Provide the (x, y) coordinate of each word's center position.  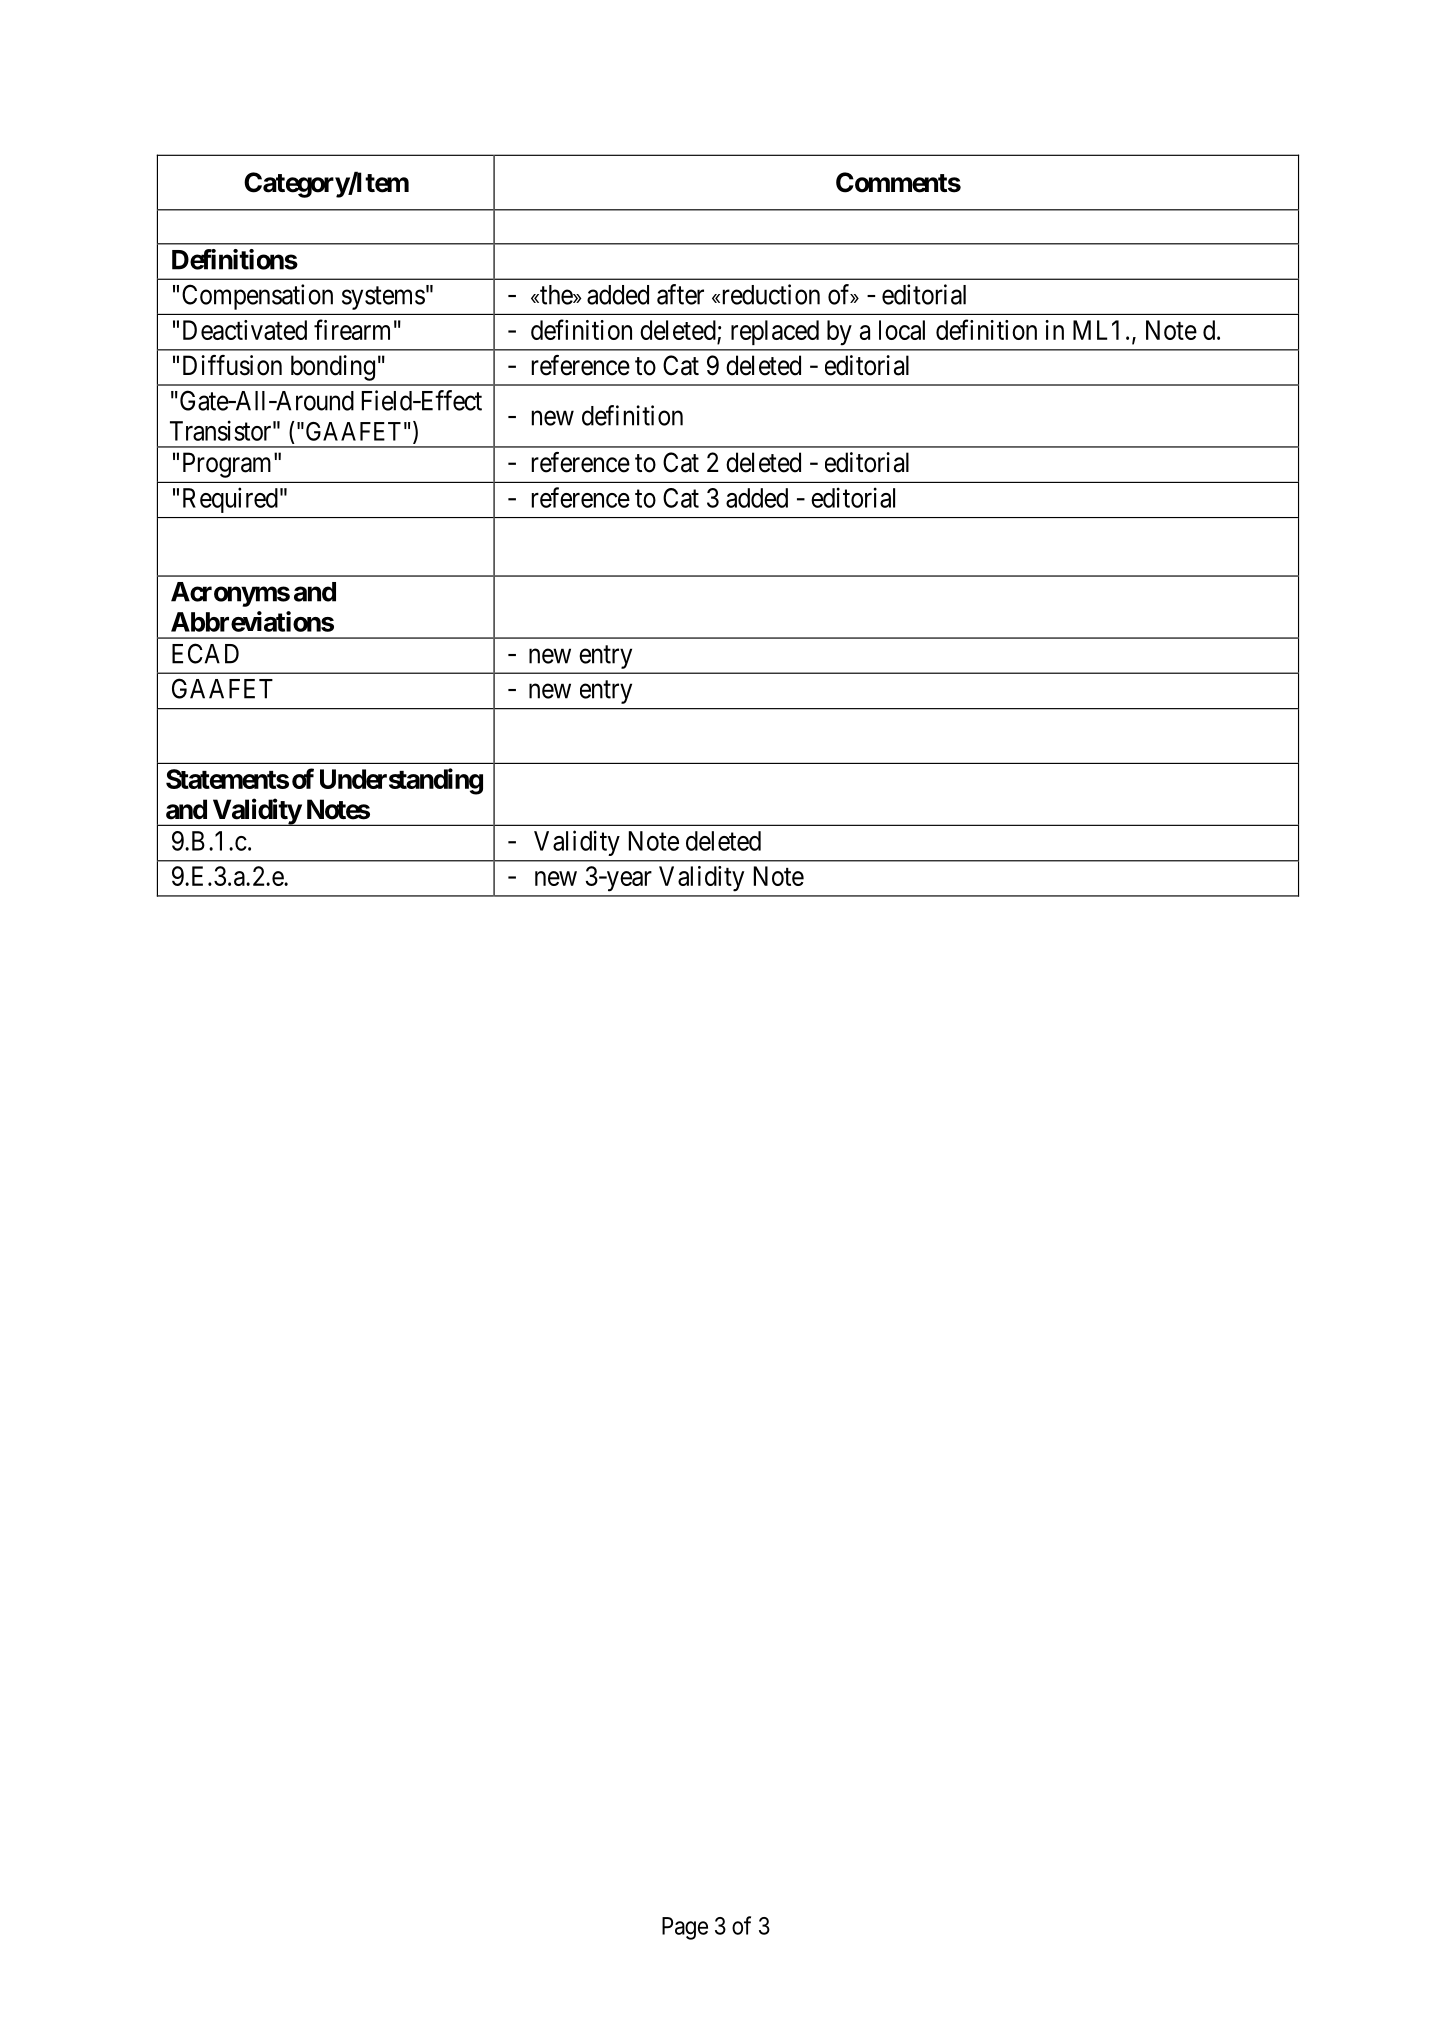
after (680, 294)
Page (685, 1928)
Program (229, 465)
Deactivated (245, 330)
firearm (352, 329)
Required (230, 500)
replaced (775, 332)
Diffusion (232, 365)
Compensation (257, 297)
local (902, 330)
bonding (333, 368)
